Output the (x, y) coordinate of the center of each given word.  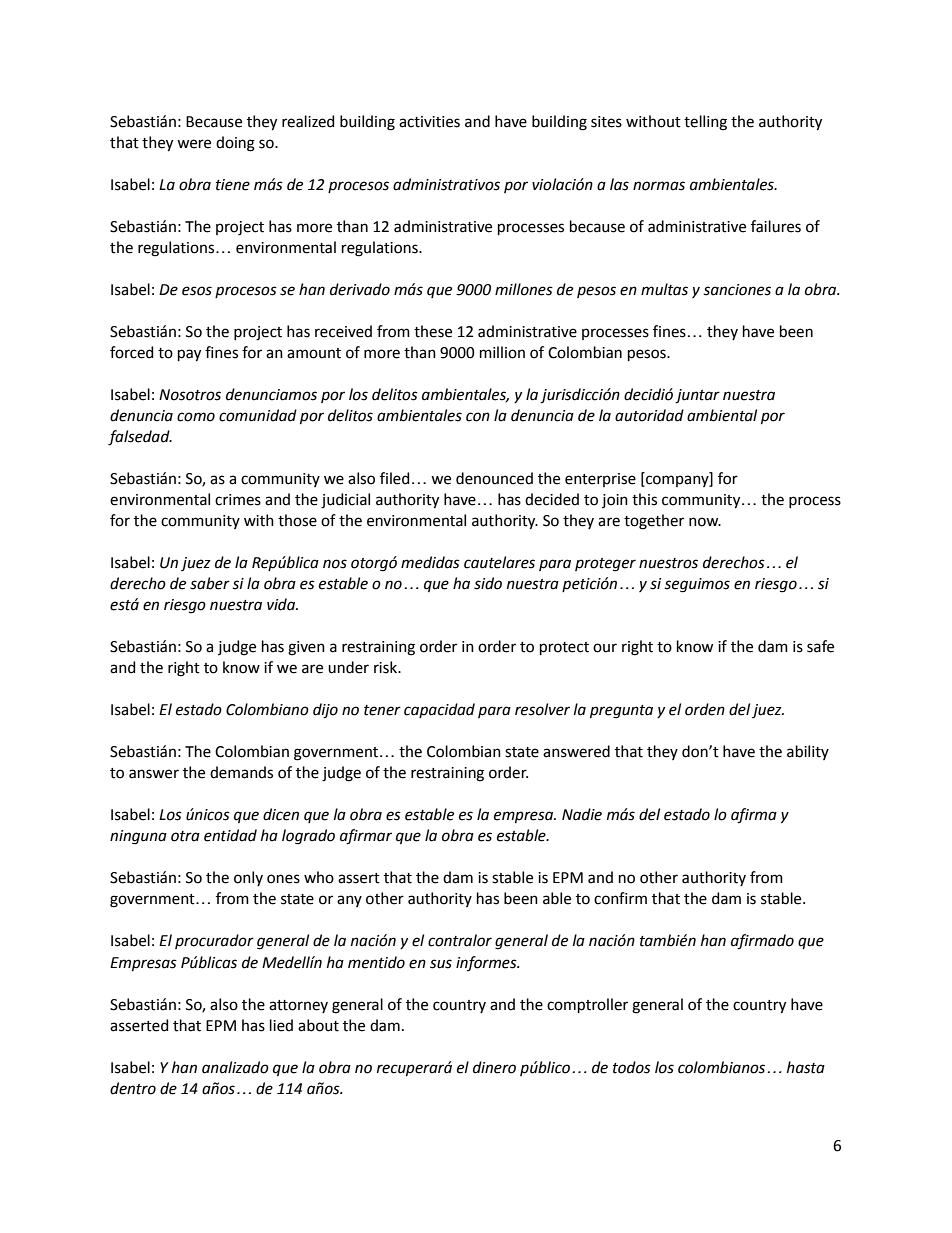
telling (705, 123)
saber (210, 583)
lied (281, 1025)
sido (488, 583)
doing (235, 144)
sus (441, 964)
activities (429, 122)
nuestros (668, 563)
